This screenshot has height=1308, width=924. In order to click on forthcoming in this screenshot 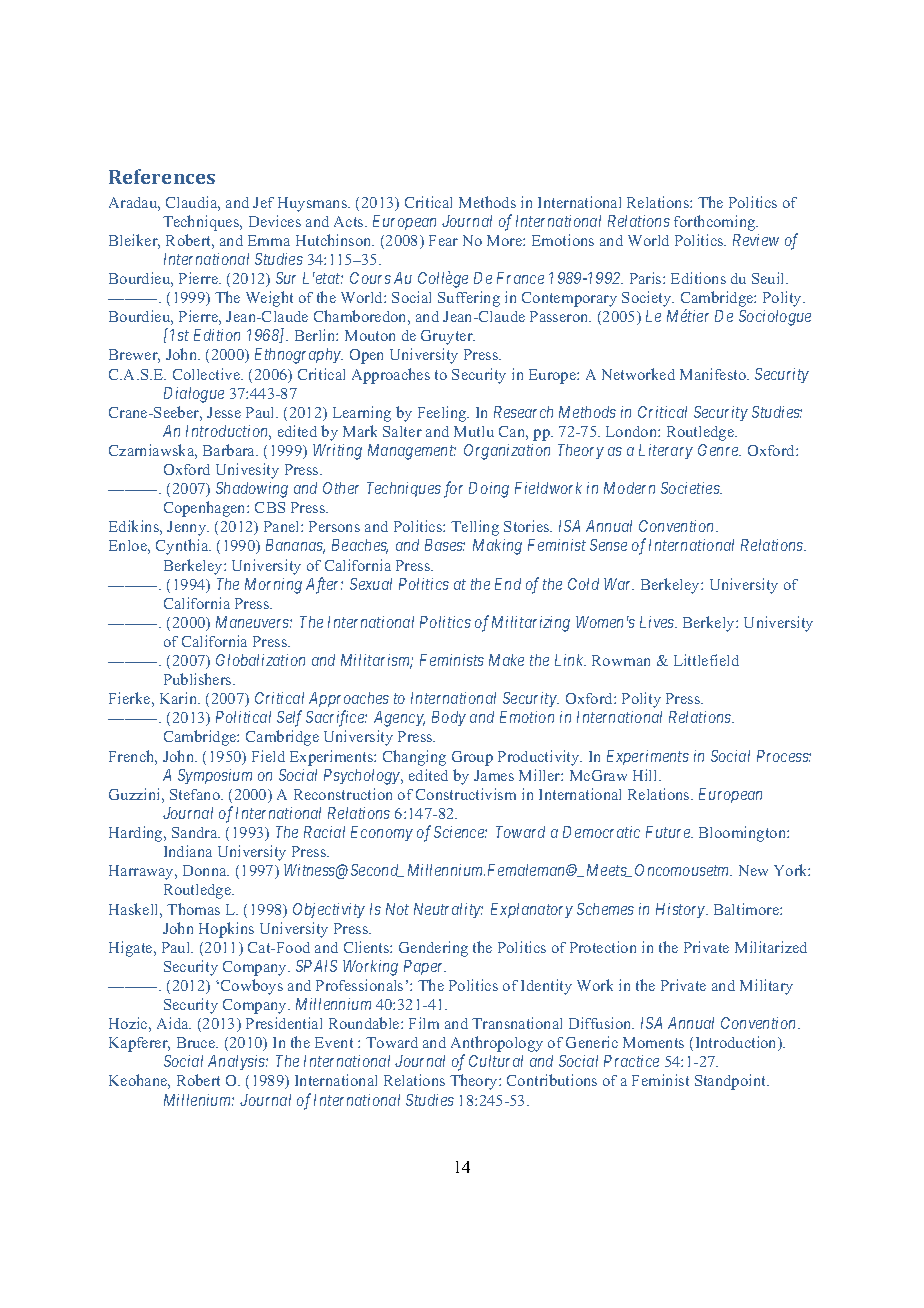, I will do `click(716, 223)`.
